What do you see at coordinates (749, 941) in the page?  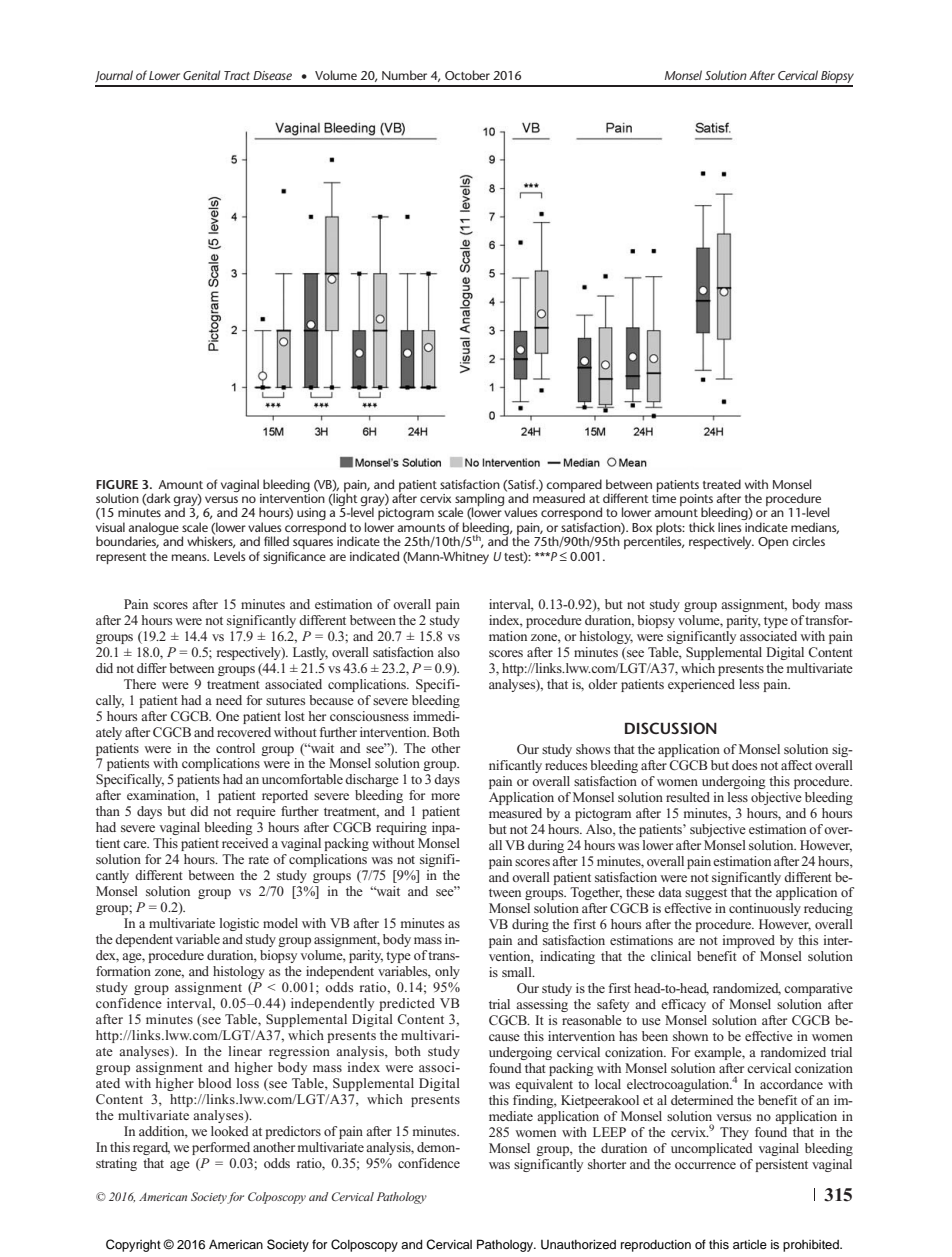 I see `improved` at bounding box center [749, 941].
